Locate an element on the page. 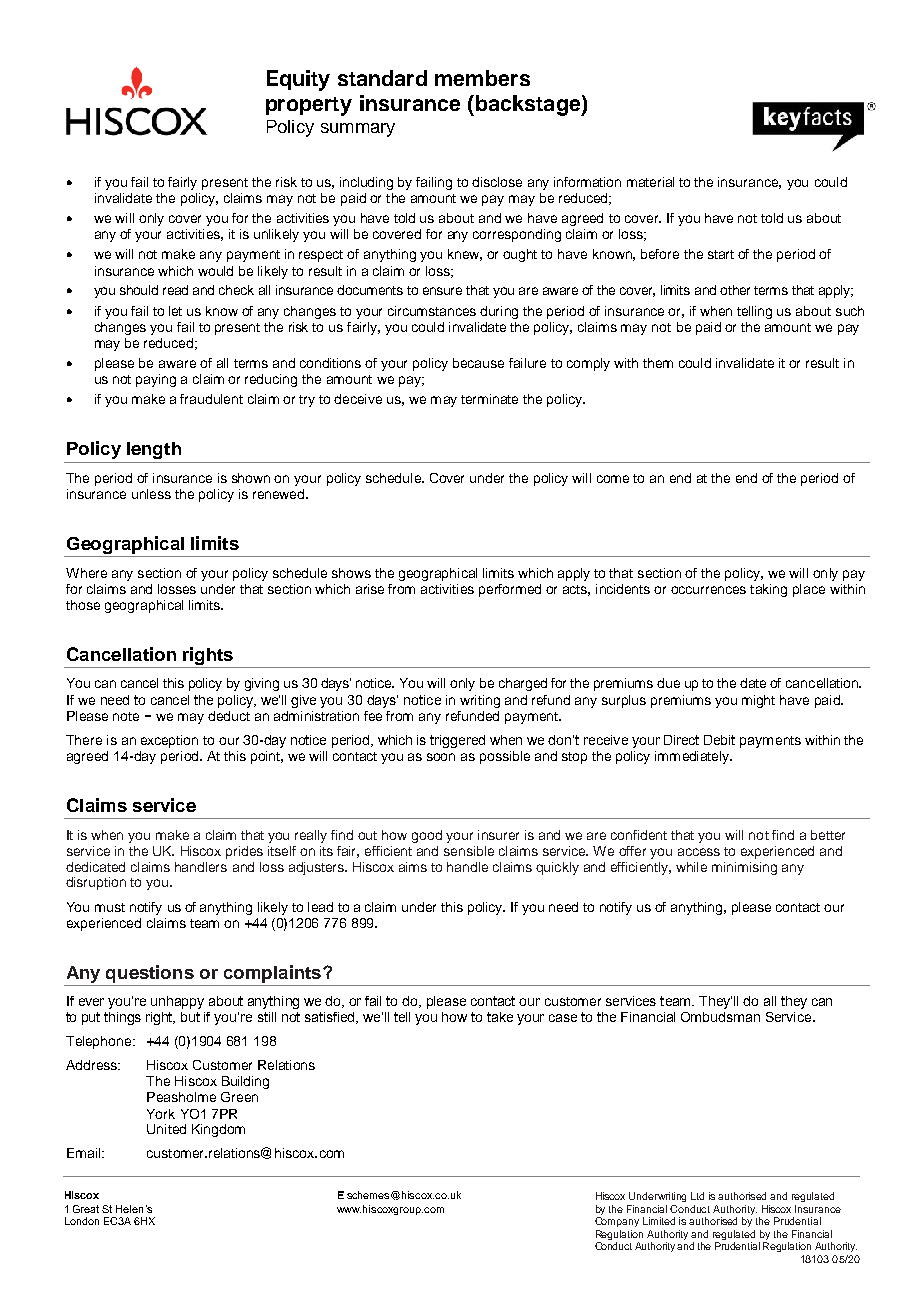  material is located at coordinates (650, 182).
